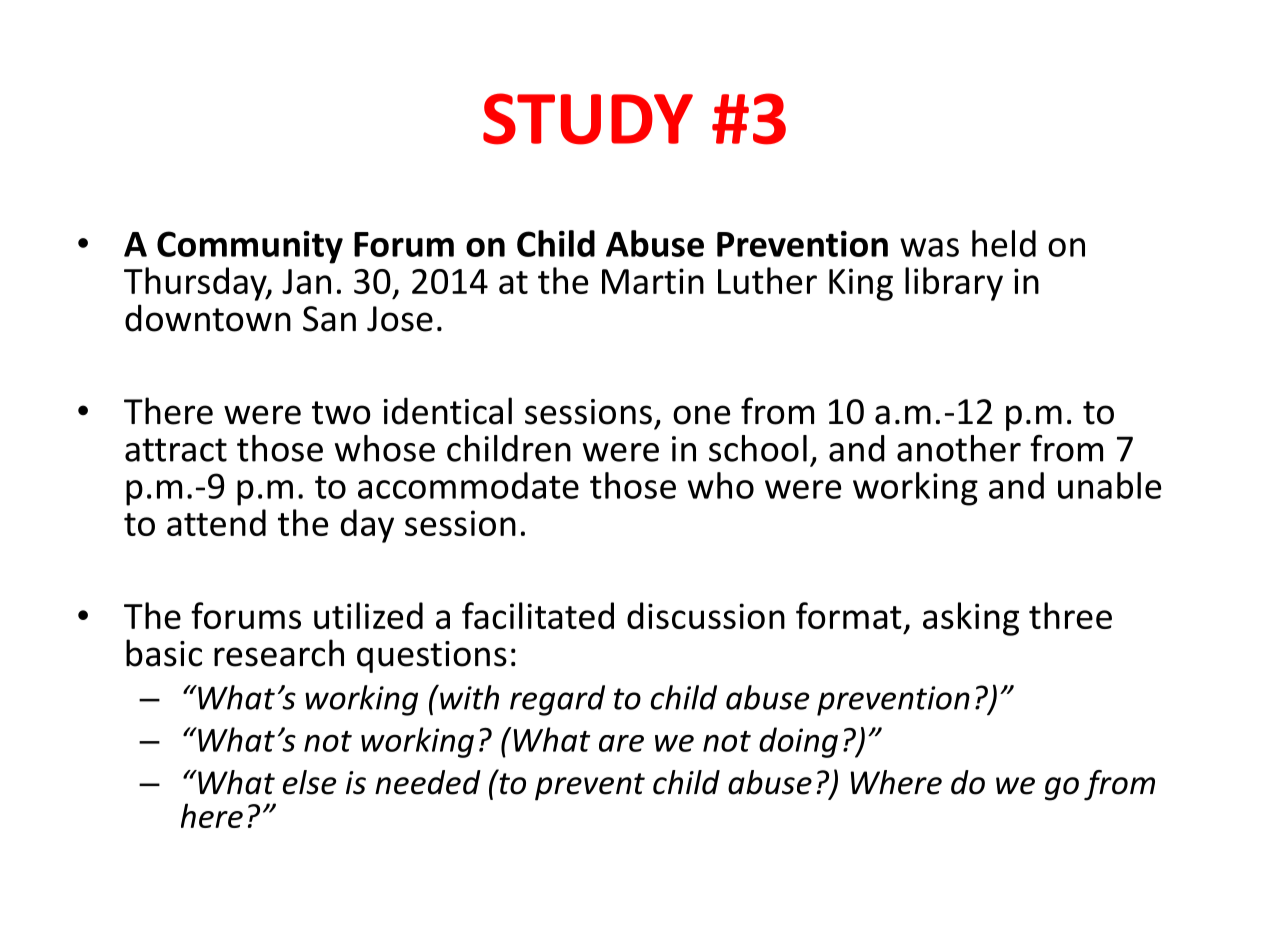  I want to click on attract, so click(176, 450).
